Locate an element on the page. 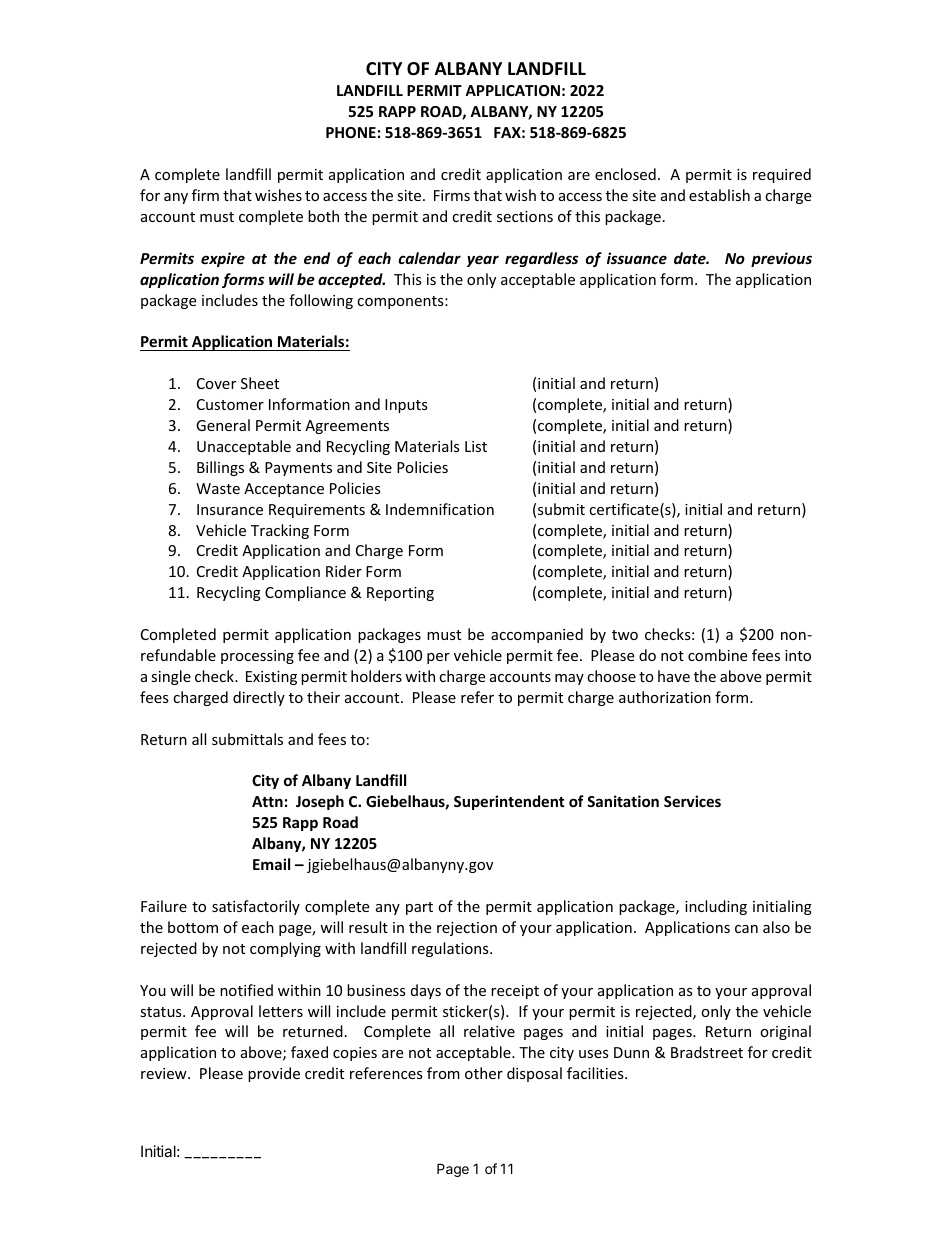 The image size is (952, 1233). Billings is located at coordinates (220, 468).
